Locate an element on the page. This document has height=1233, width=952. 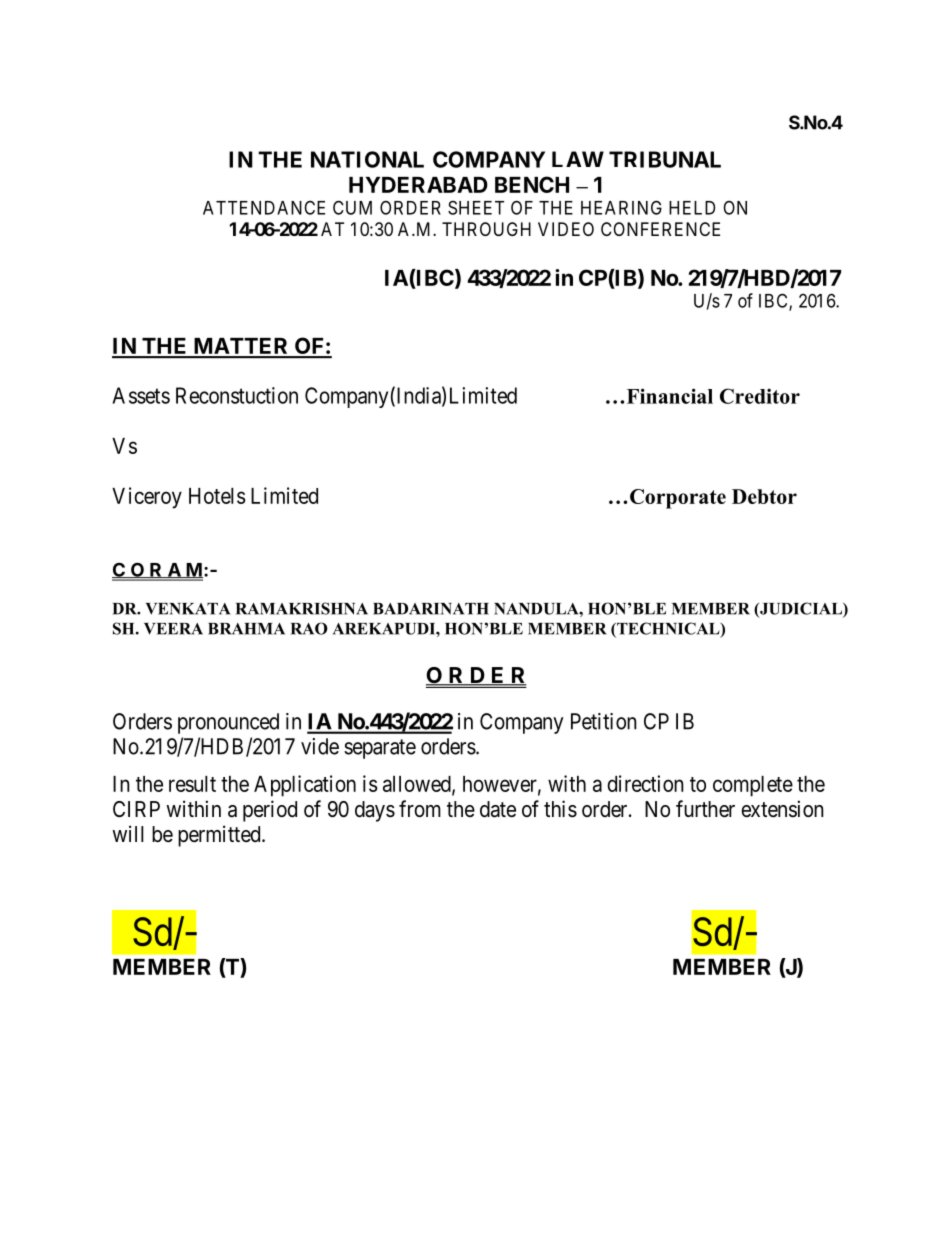
Hotels is located at coordinates (217, 496).
